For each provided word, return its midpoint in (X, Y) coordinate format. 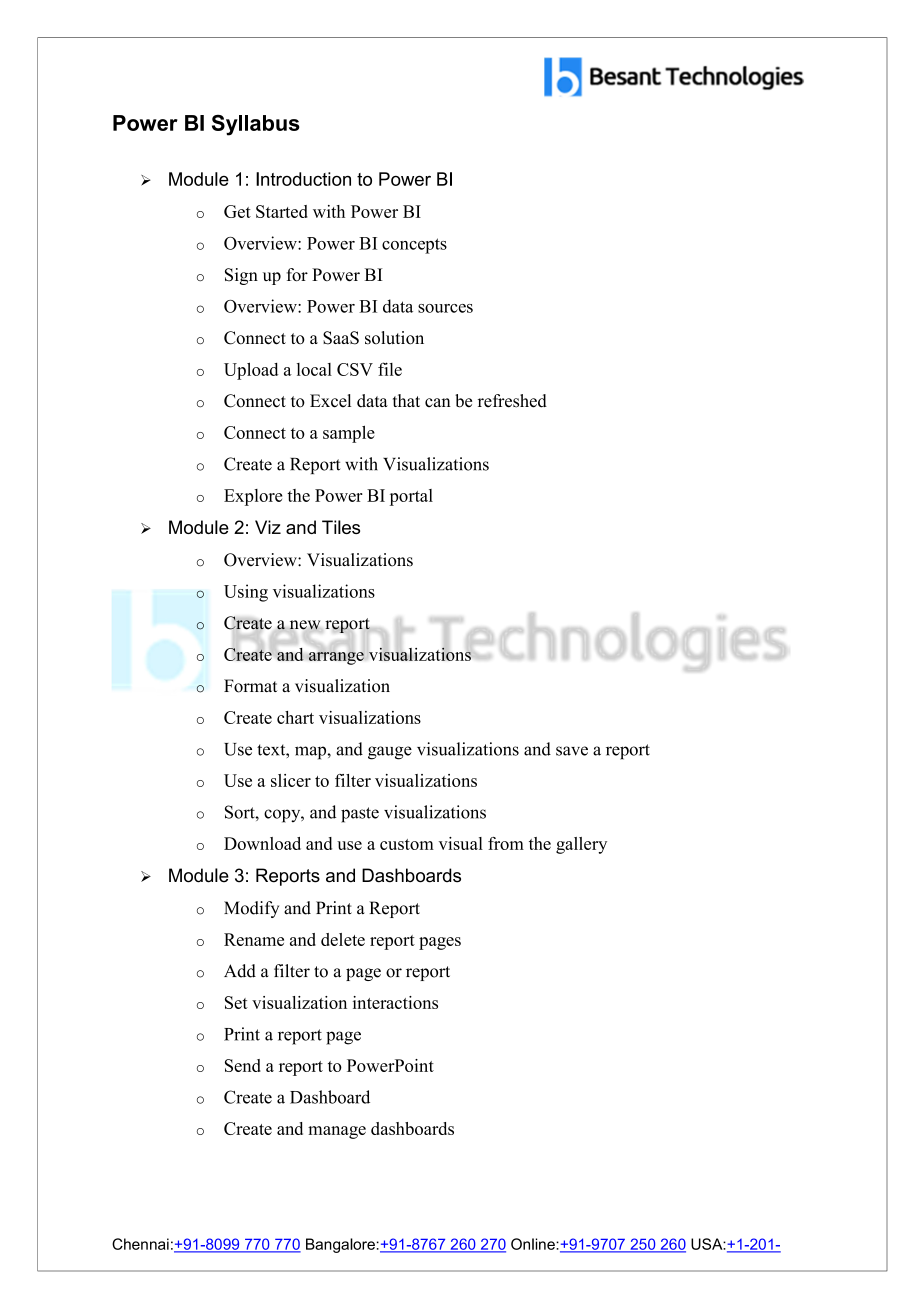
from (506, 843)
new (304, 625)
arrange (335, 657)
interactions (395, 1002)
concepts (414, 246)
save (572, 751)
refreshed (512, 401)
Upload (251, 371)
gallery (581, 845)
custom (407, 844)
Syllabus (256, 125)
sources (445, 308)
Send (243, 1065)
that (406, 400)
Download (262, 843)
